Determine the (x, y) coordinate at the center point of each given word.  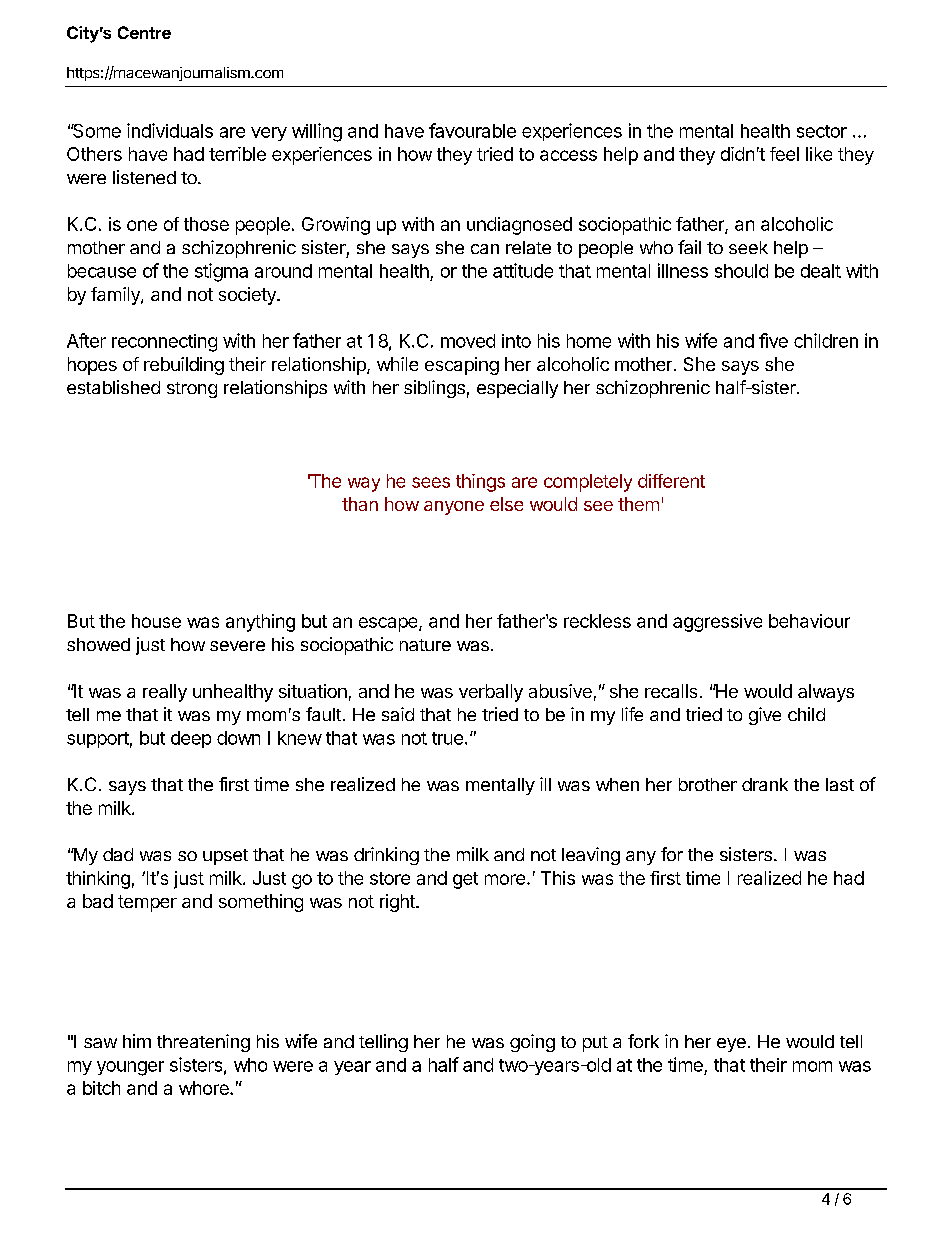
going (532, 1043)
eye (731, 1045)
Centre (144, 32)
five (773, 340)
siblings (434, 389)
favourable (472, 130)
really (165, 693)
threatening (203, 1043)
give (765, 716)
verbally (491, 693)
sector (822, 131)
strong (192, 390)
